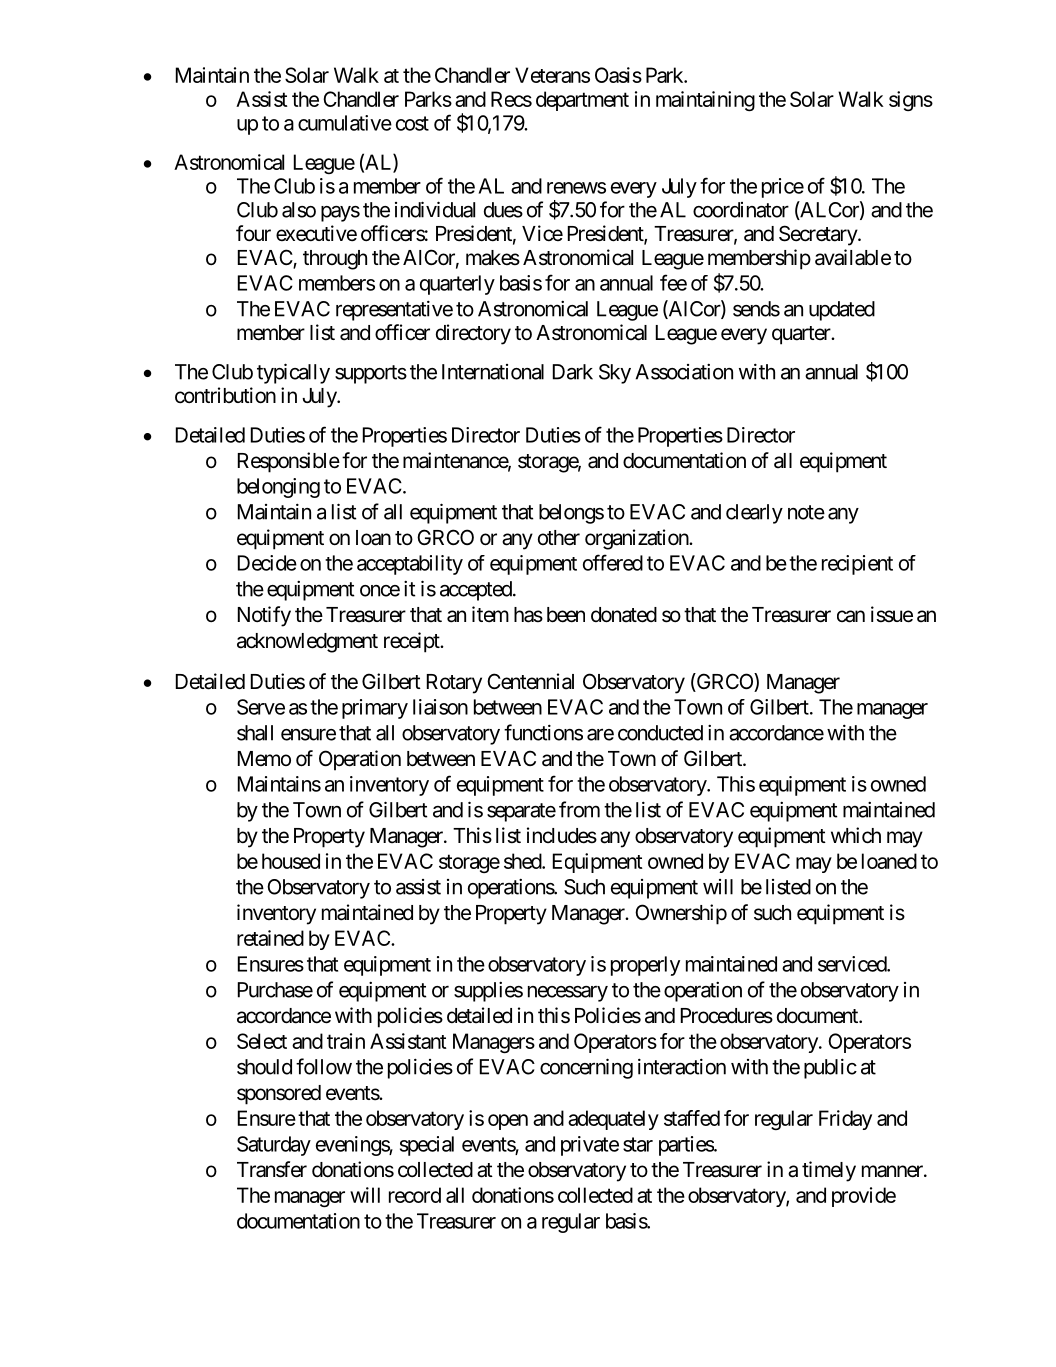  I want to click on clearly, so click(754, 514).
